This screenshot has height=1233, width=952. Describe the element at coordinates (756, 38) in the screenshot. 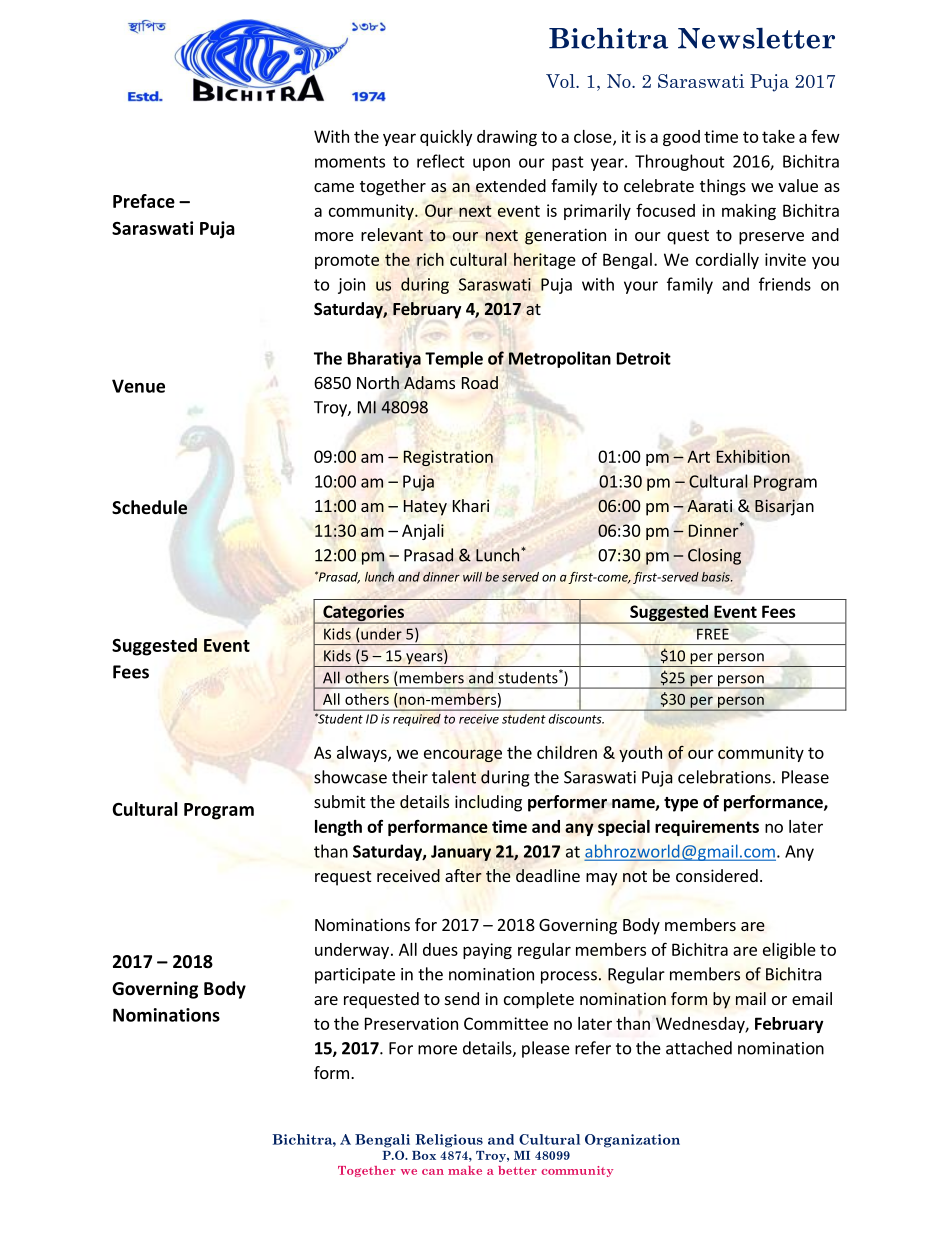

I see `Newsletter` at that location.
